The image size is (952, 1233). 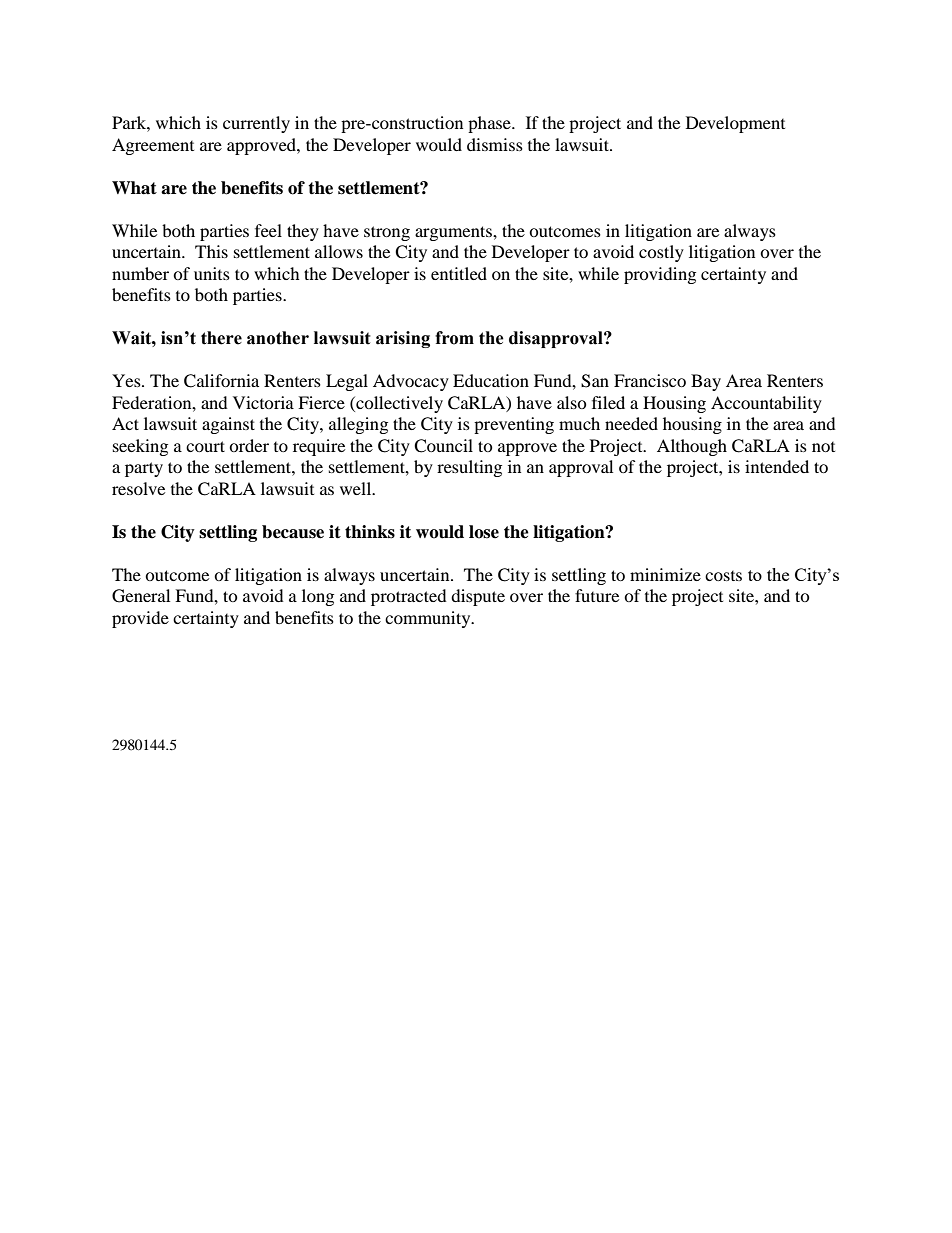 I want to click on dispute, so click(x=478, y=597).
